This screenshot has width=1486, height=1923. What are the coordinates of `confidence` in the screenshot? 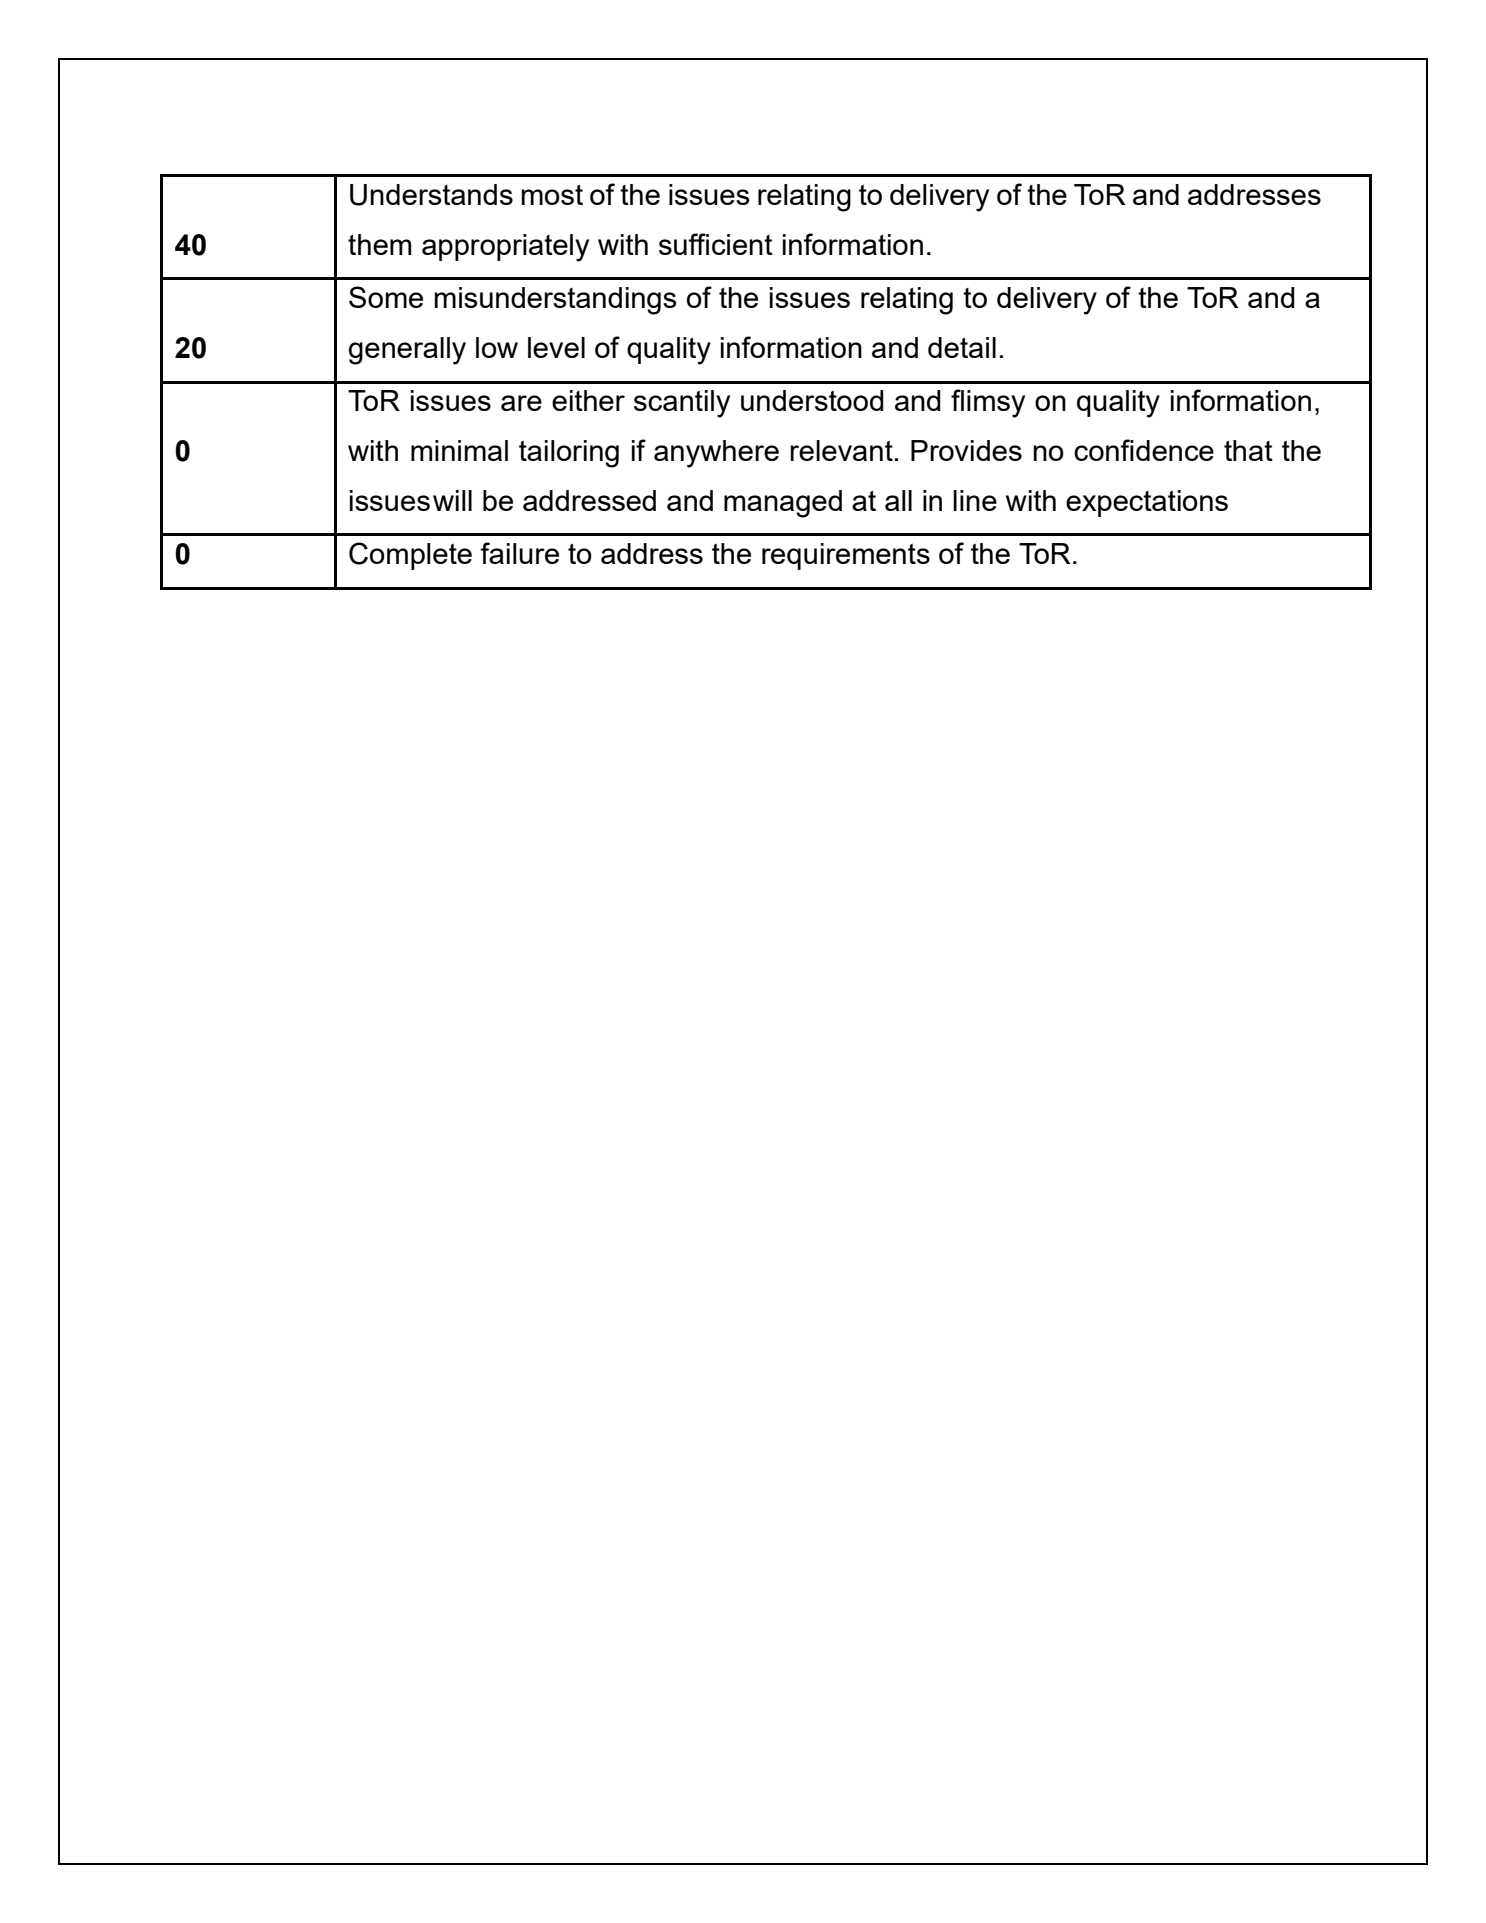 It's located at (1144, 450).
